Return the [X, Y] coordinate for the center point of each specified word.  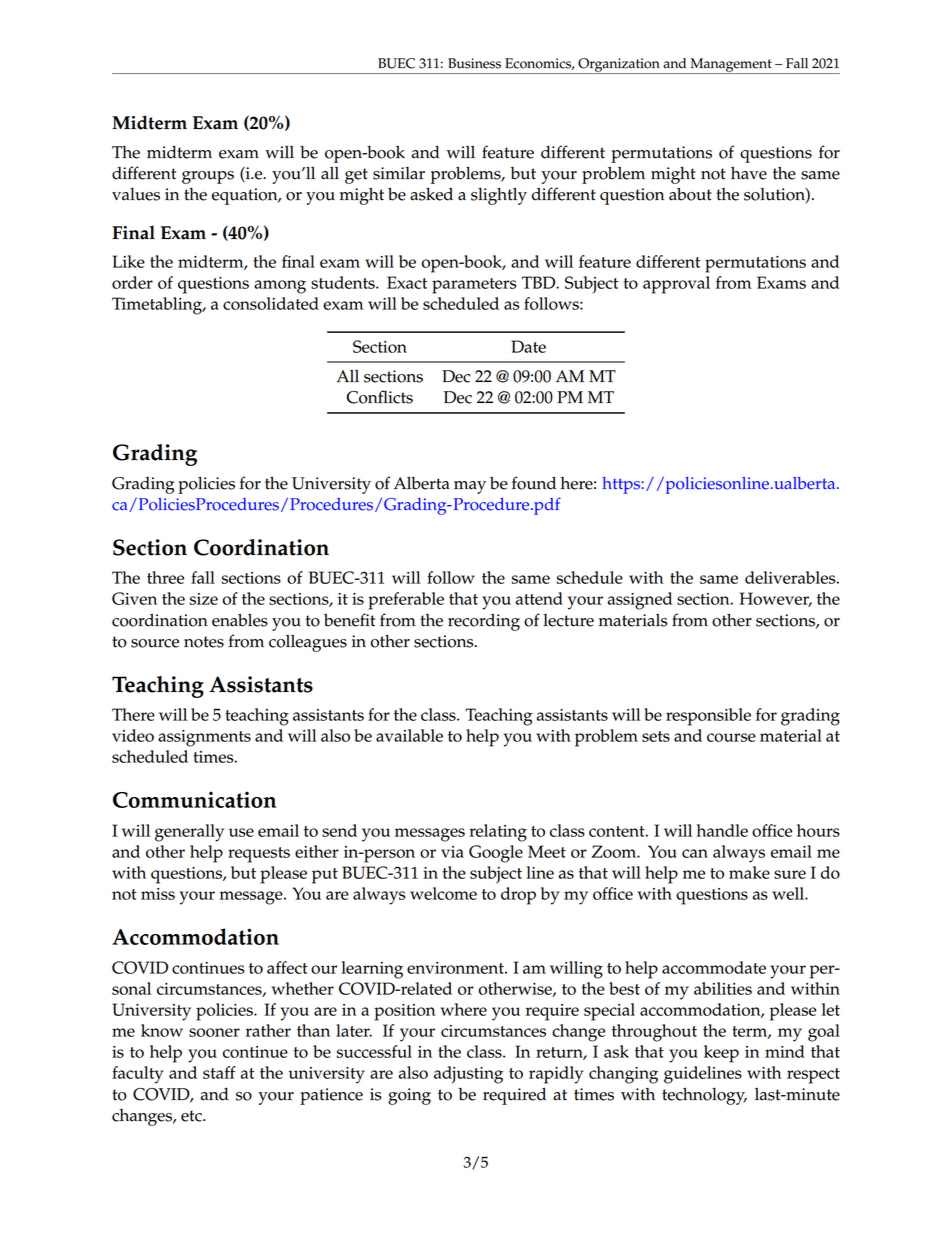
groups [208, 177]
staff [219, 1072]
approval [676, 285]
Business [474, 63]
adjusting [468, 1075]
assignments [204, 738]
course [731, 737]
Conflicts [380, 397]
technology [704, 1096]
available [409, 735]
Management [731, 66]
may [470, 487]
